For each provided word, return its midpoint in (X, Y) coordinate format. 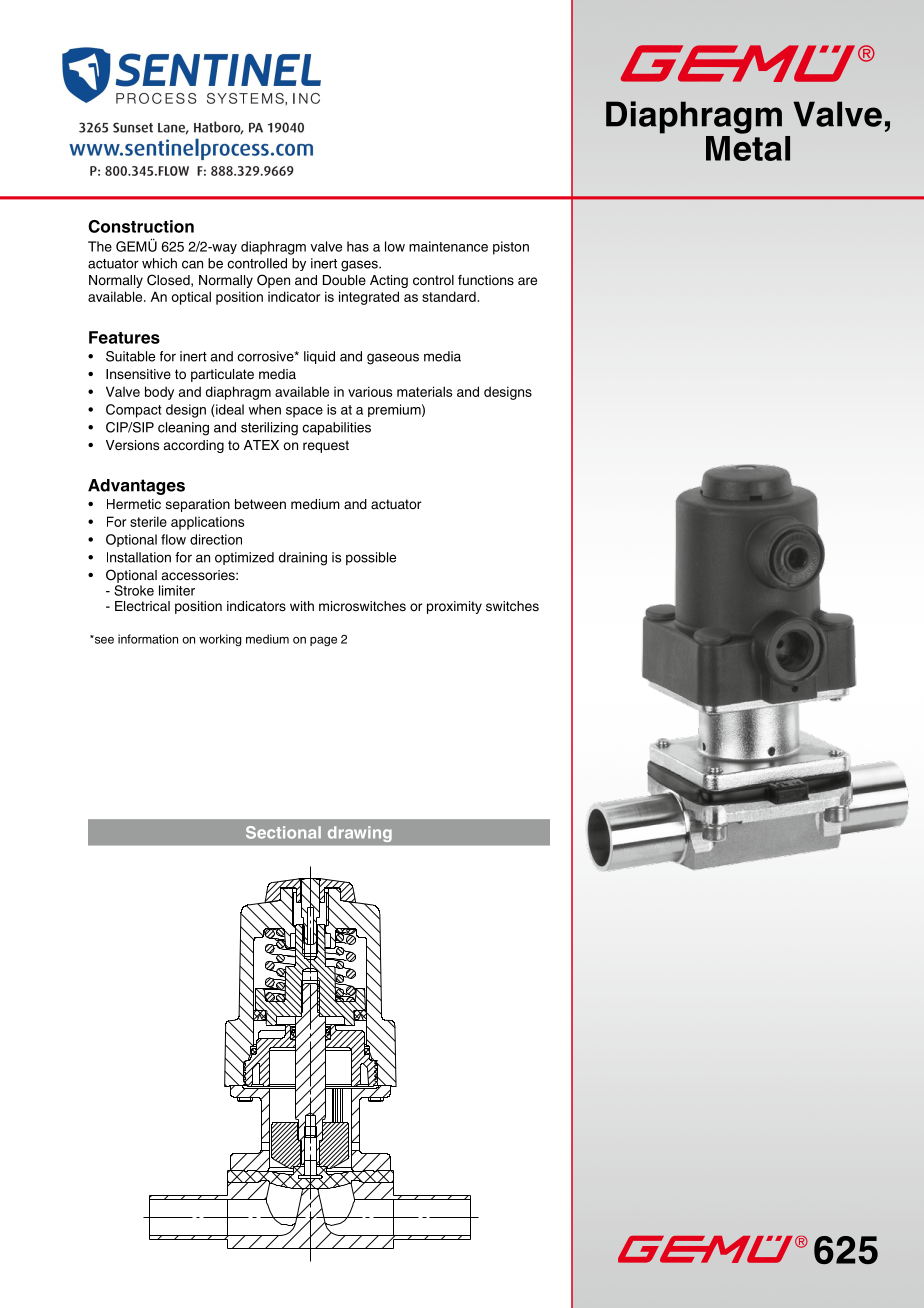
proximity (454, 607)
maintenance (448, 246)
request (326, 446)
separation (198, 505)
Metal (748, 147)
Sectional (283, 832)
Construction (141, 226)
